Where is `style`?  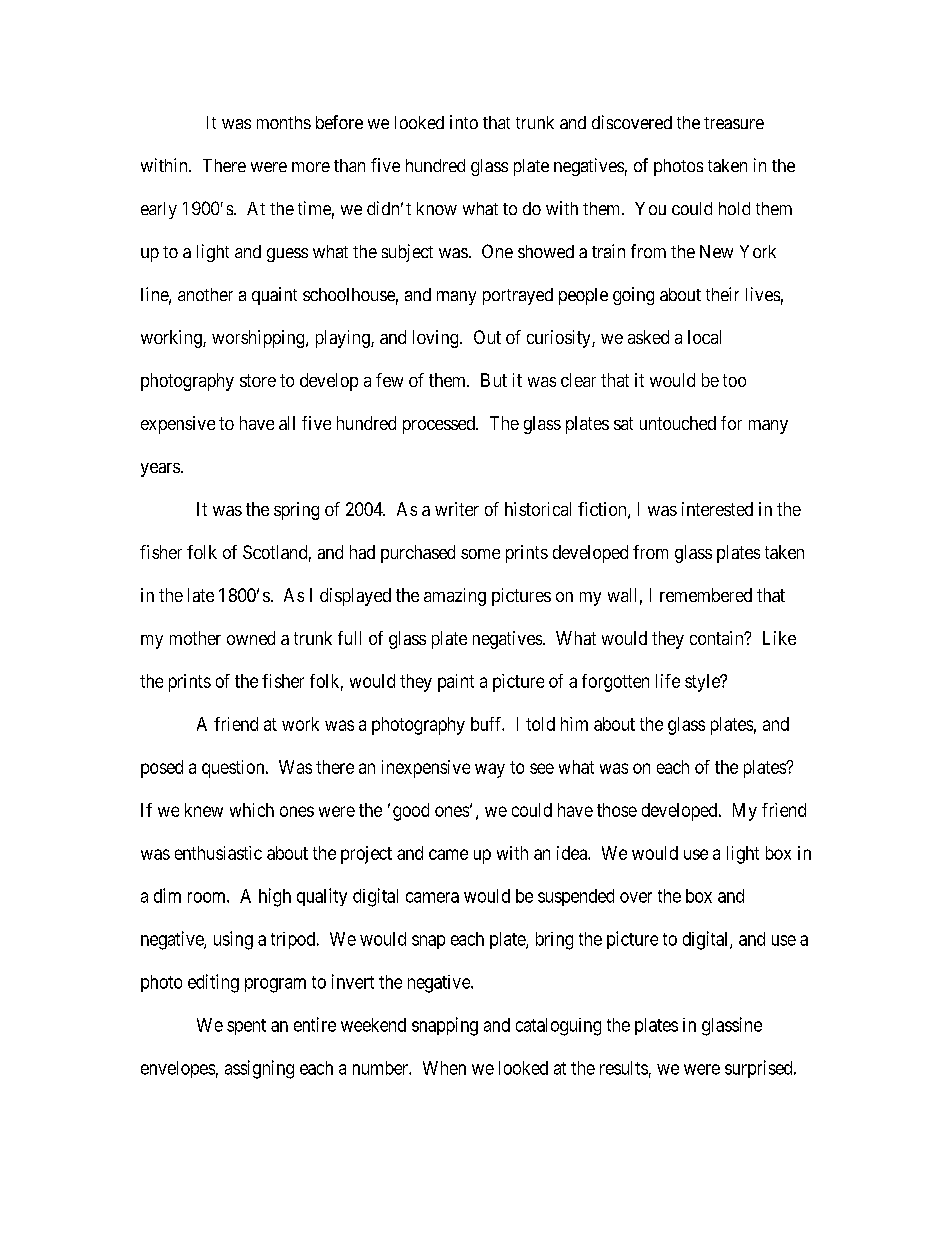 style is located at coordinates (703, 683).
